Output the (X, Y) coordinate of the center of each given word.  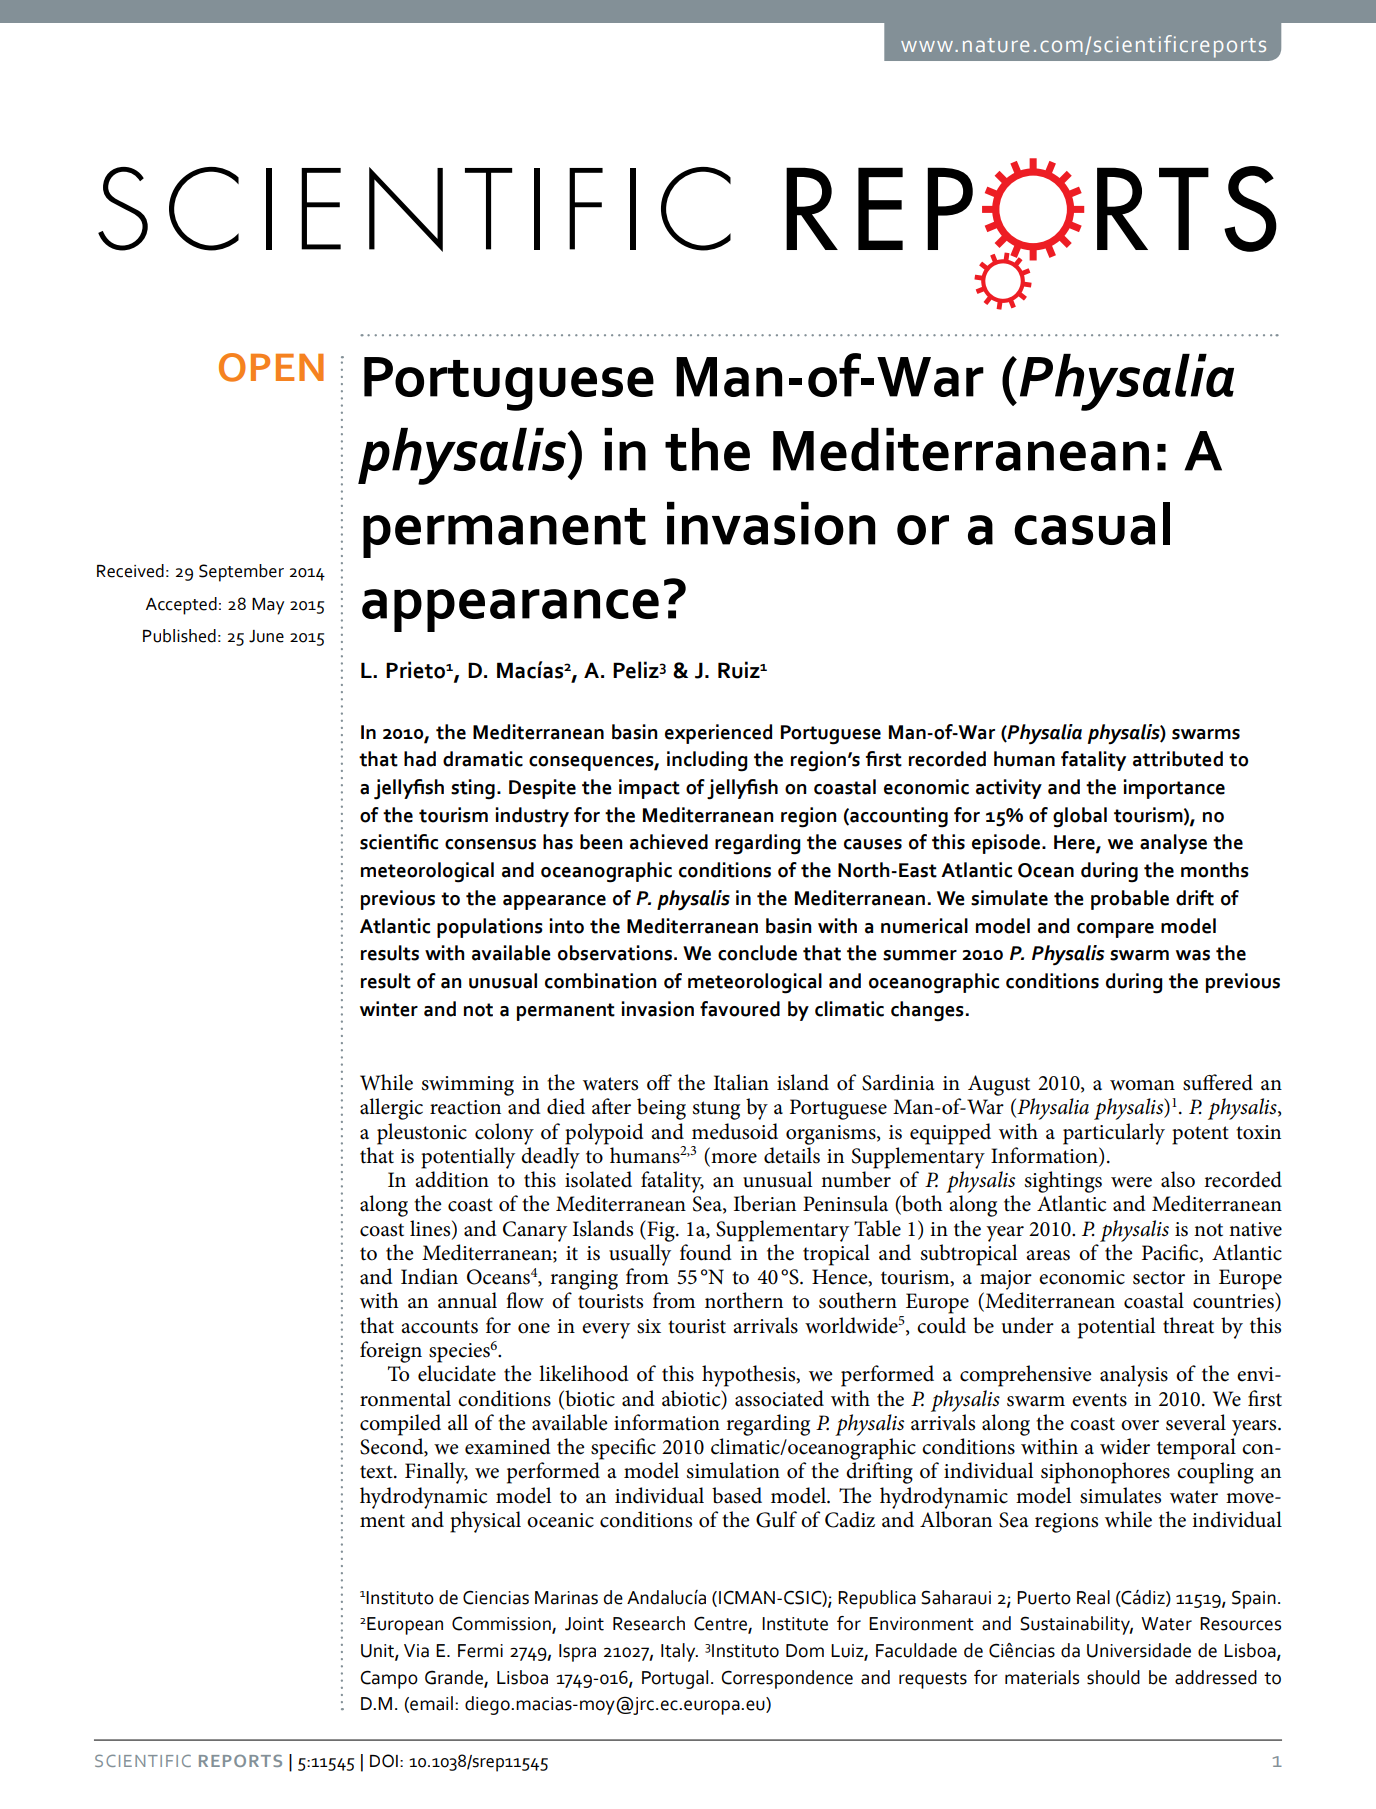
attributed (1178, 759)
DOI (384, 1761)
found (706, 1252)
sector (1159, 1278)
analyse (1173, 844)
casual (1092, 523)
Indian (429, 1276)
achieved (669, 842)
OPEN (271, 367)
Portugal (675, 1679)
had (420, 759)
